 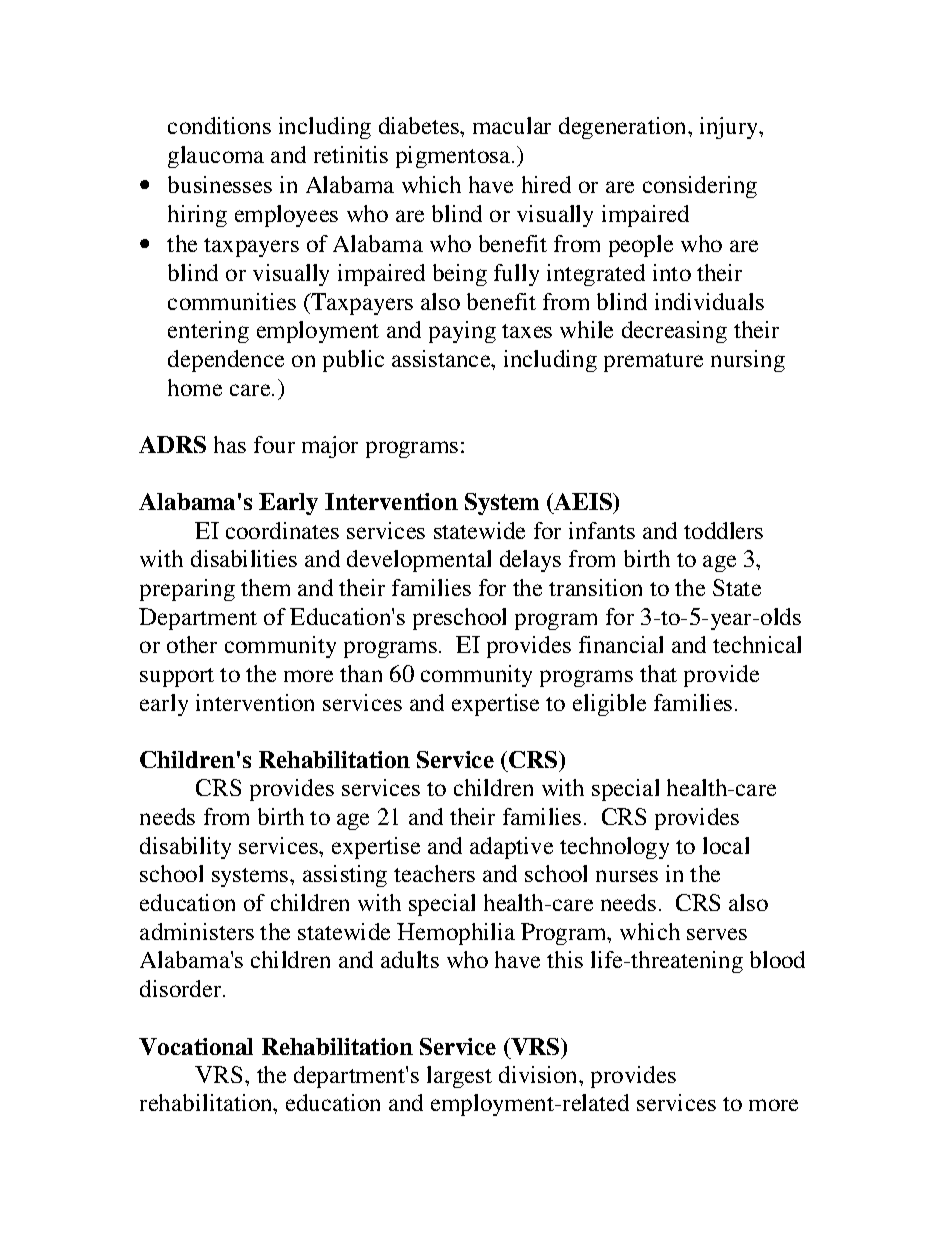 I want to click on adaptive, so click(x=511, y=848).
